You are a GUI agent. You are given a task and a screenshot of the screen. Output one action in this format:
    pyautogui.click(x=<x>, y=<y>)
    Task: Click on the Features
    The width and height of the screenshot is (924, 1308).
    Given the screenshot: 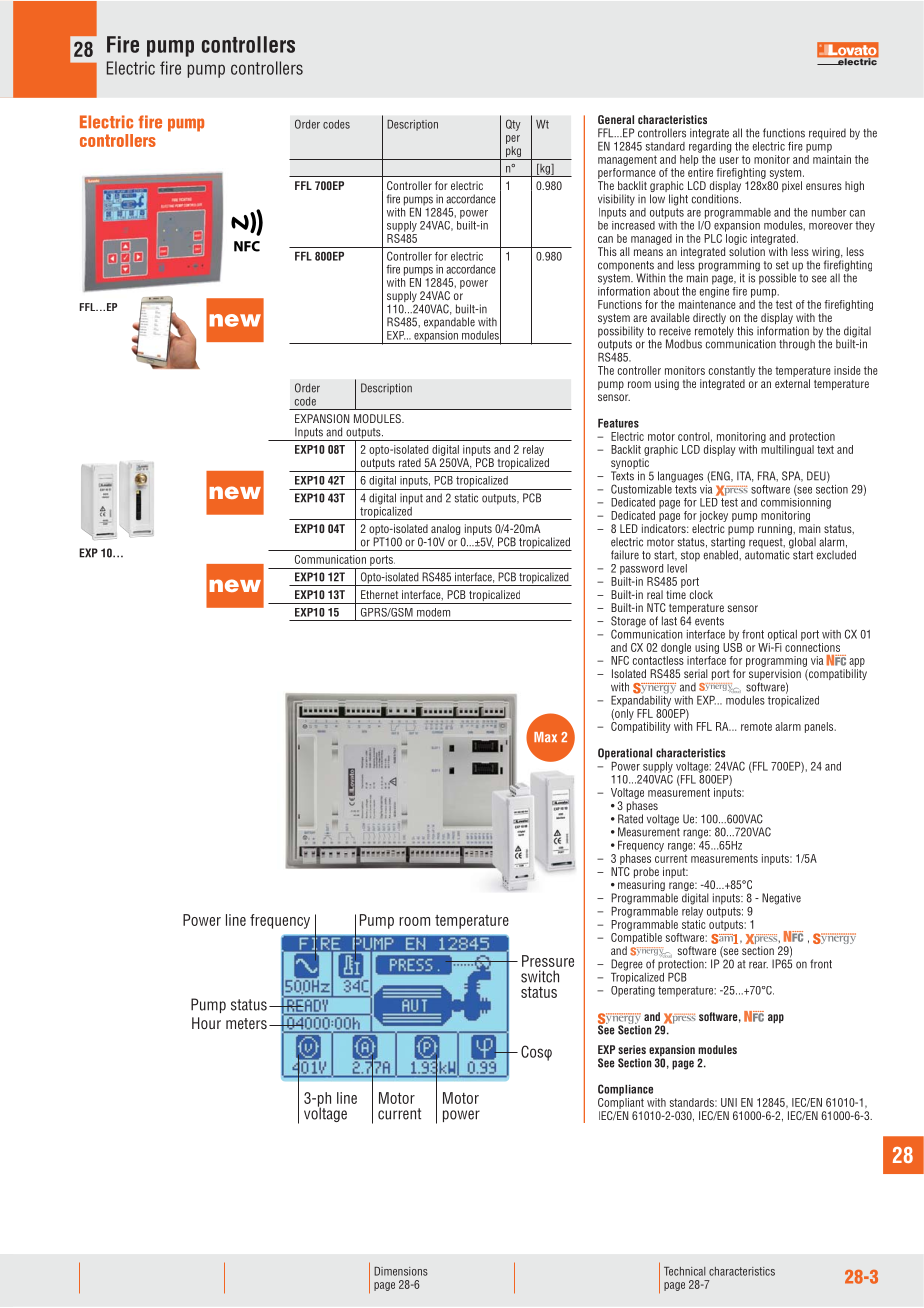 What is the action you would take?
    pyautogui.click(x=618, y=423)
